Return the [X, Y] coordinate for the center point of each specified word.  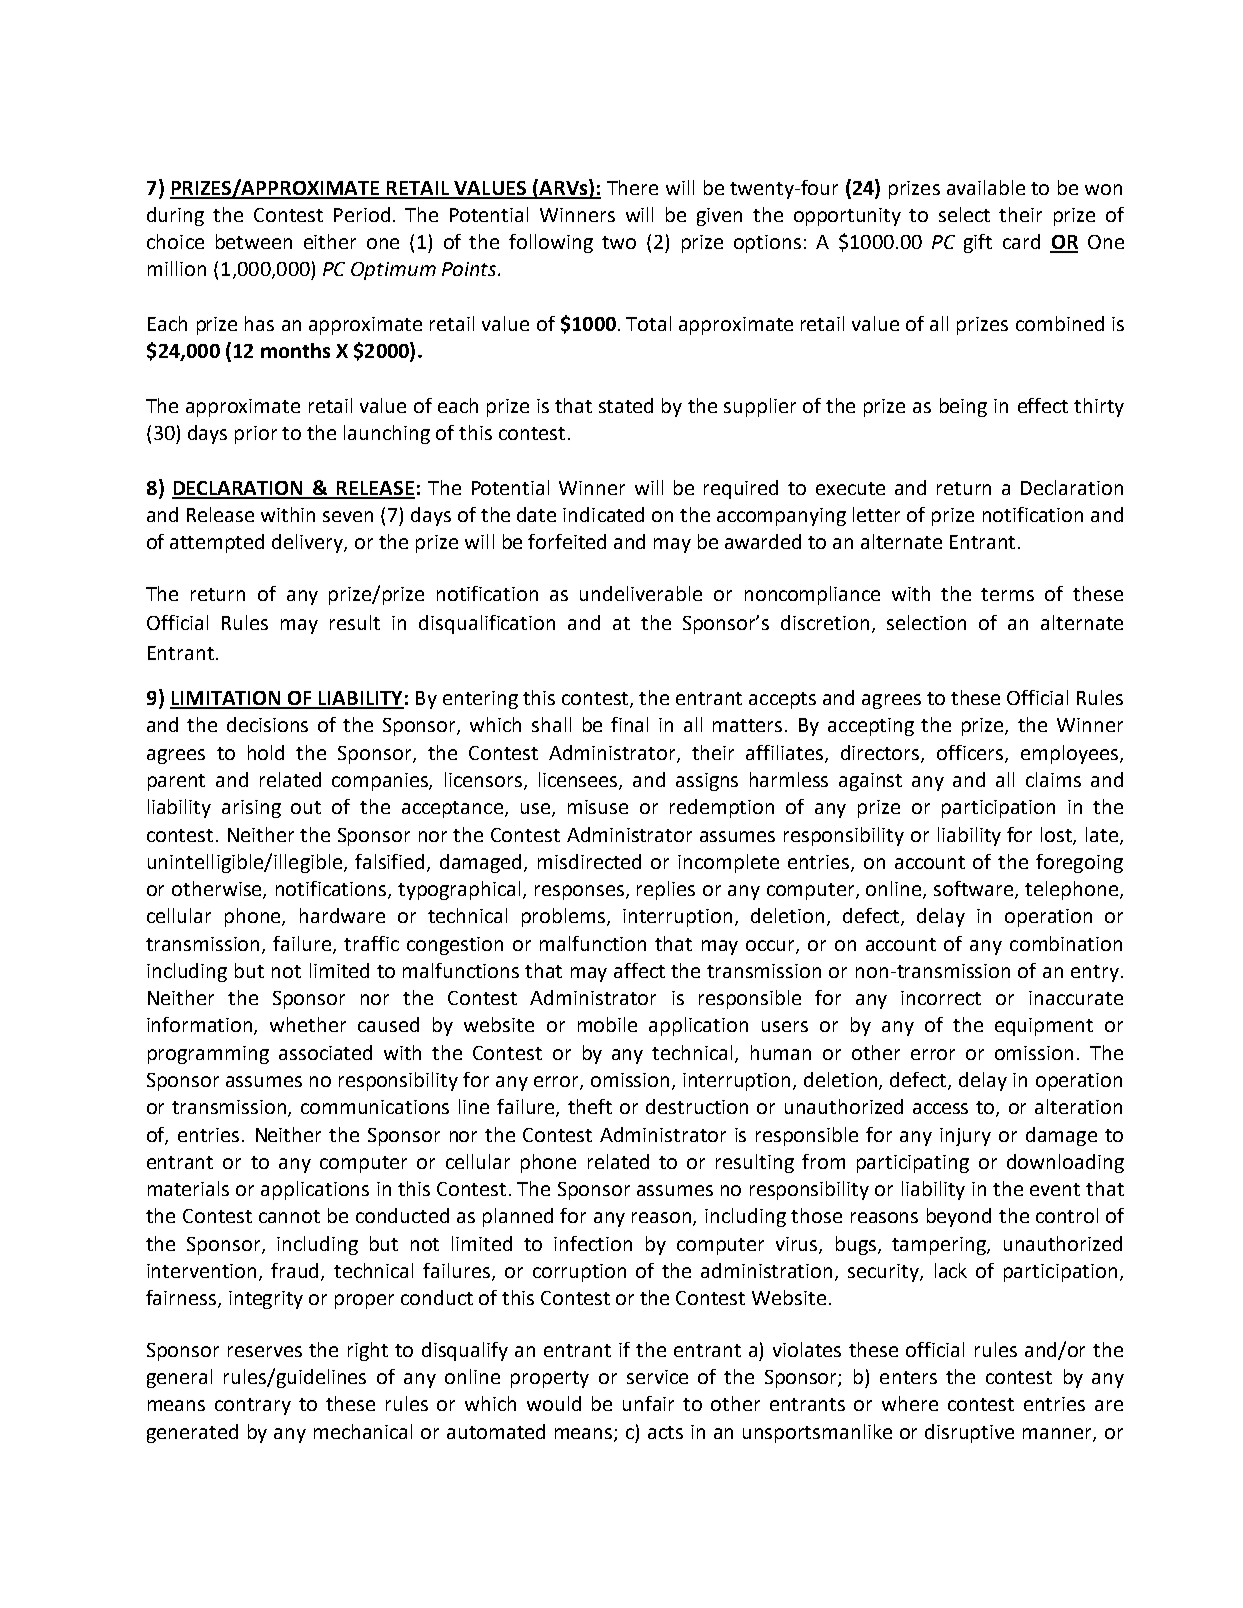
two [619, 242]
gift [978, 243]
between [254, 241]
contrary [253, 1406]
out [306, 807]
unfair [648, 1403]
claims [1053, 779]
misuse [598, 807]
